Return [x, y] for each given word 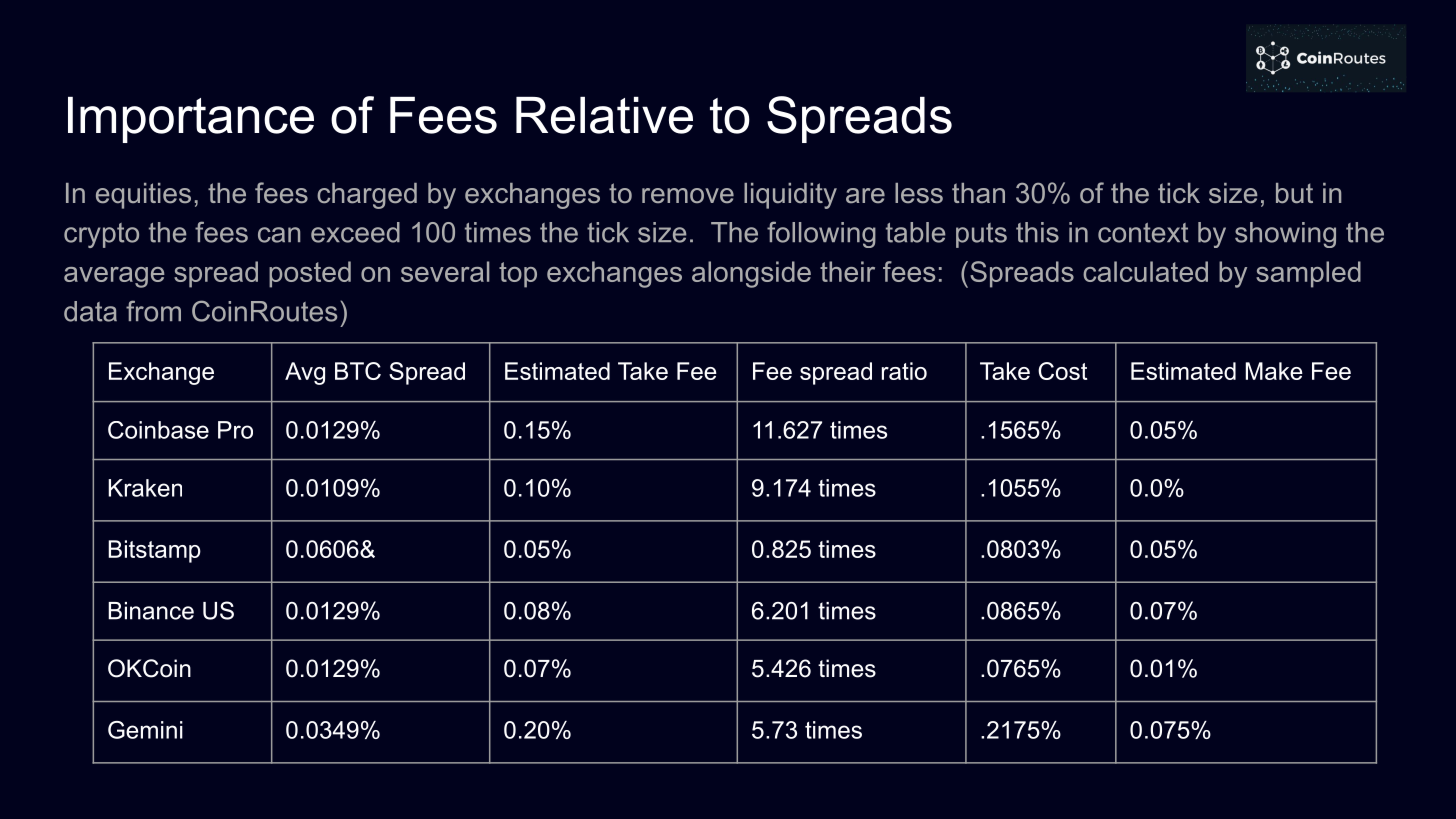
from [153, 311]
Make [1274, 371]
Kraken [145, 488]
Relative [604, 115]
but [1294, 193]
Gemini [145, 730]
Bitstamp [154, 551]
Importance [191, 120]
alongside [751, 274]
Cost [1062, 371]
